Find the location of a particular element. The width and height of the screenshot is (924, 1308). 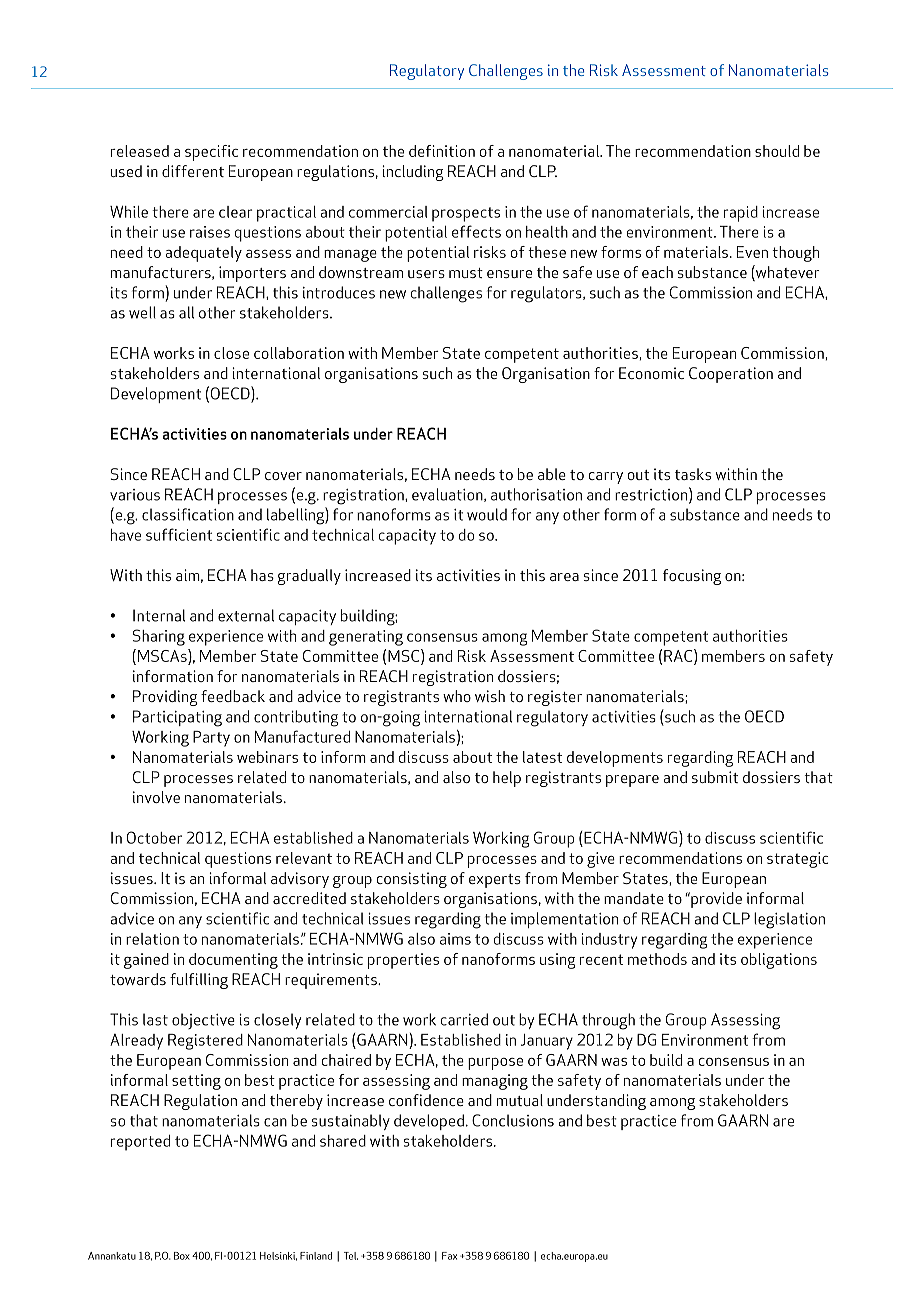

Fax is located at coordinates (449, 1256).
